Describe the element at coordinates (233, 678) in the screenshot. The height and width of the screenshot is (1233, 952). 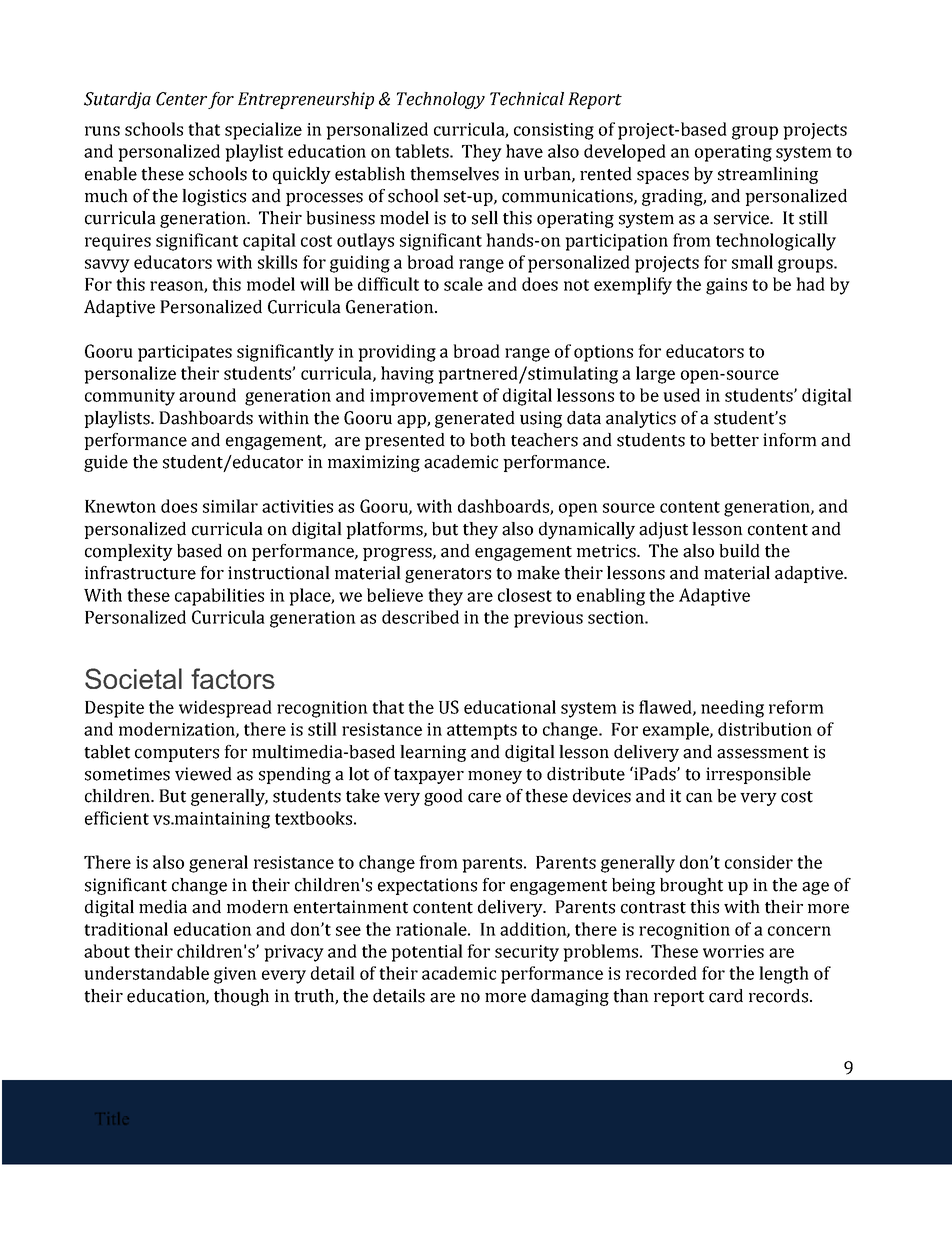
I see `factors` at that location.
